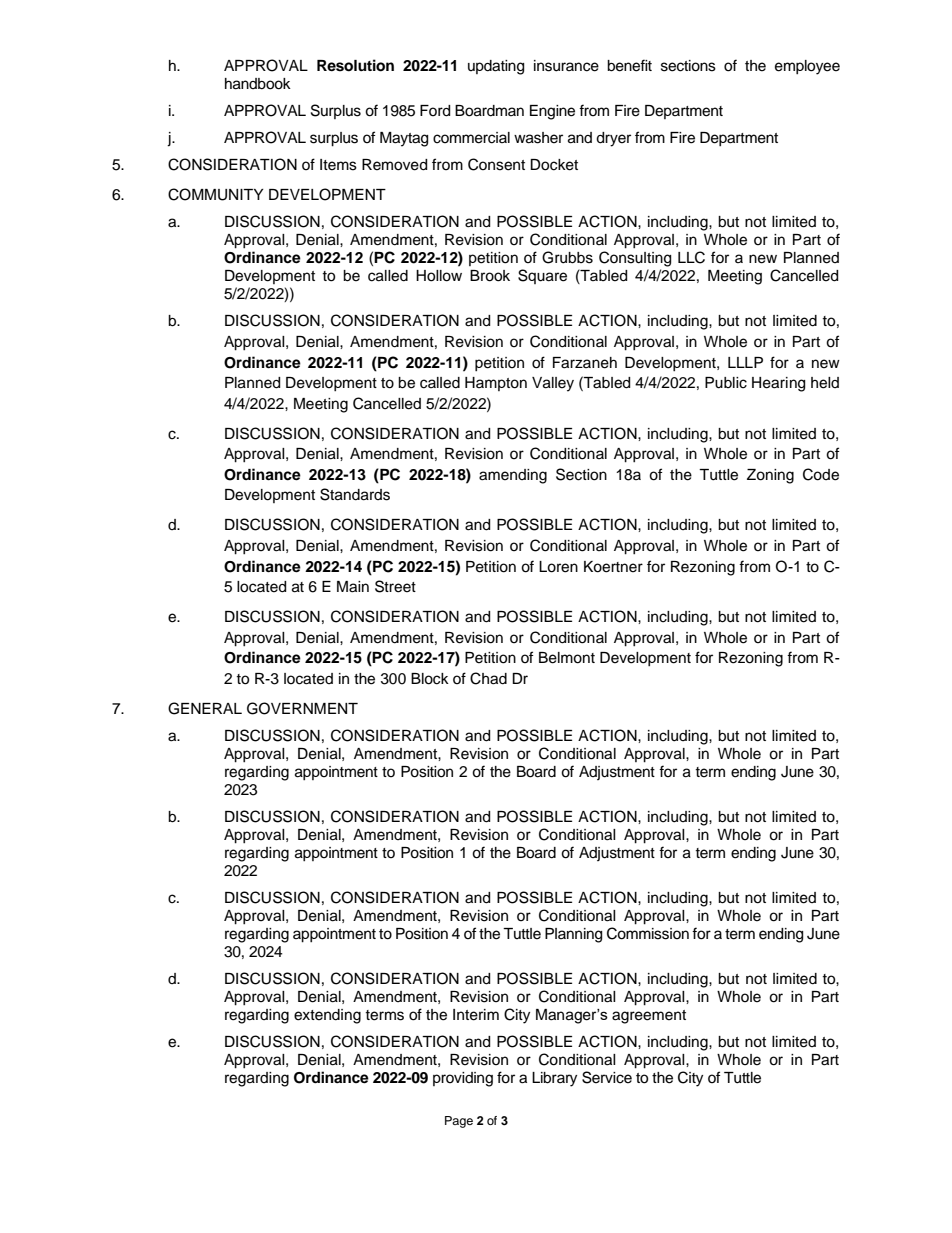  I want to click on Hampton, so click(496, 384).
